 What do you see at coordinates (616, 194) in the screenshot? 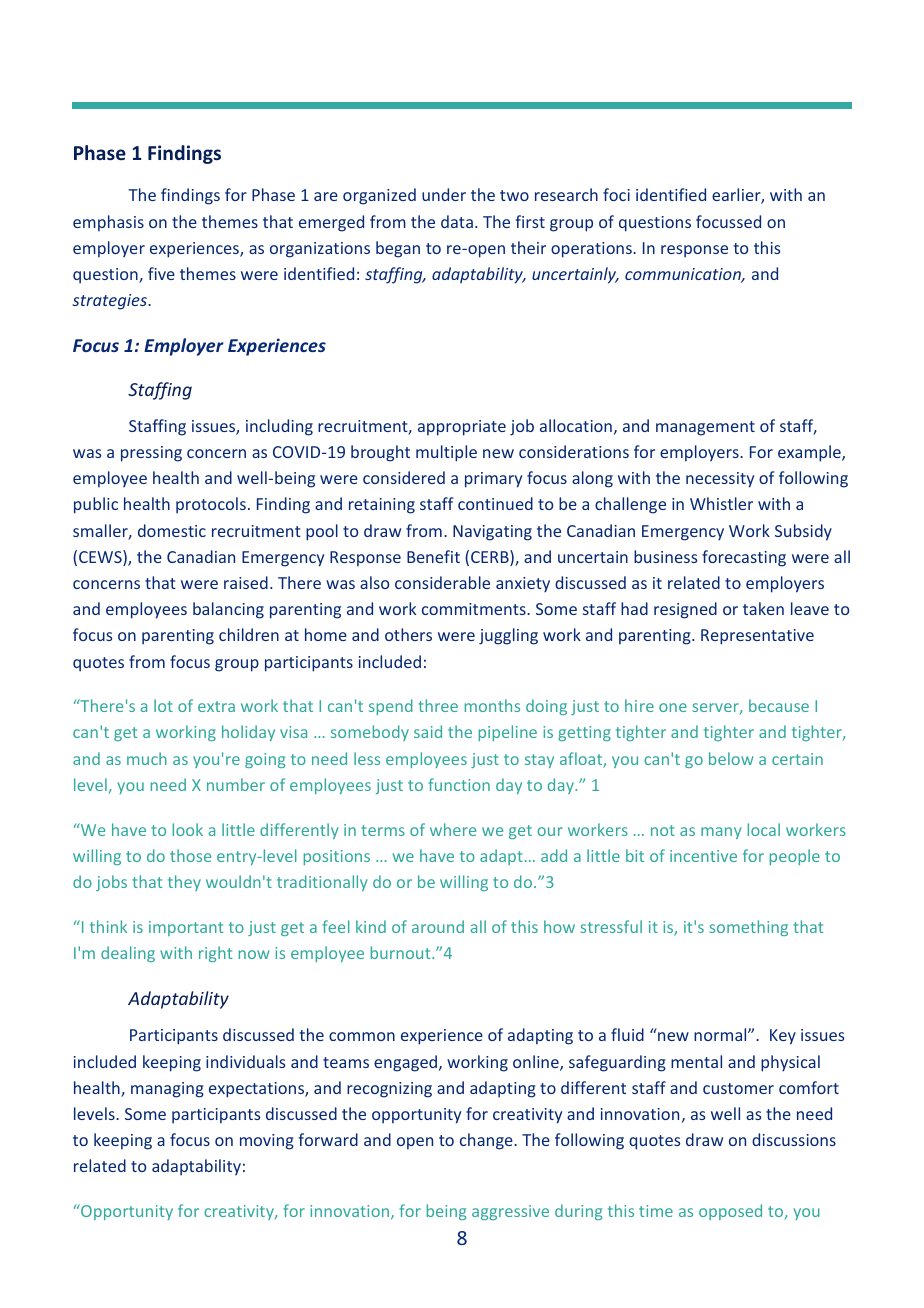
I see `foci` at bounding box center [616, 194].
